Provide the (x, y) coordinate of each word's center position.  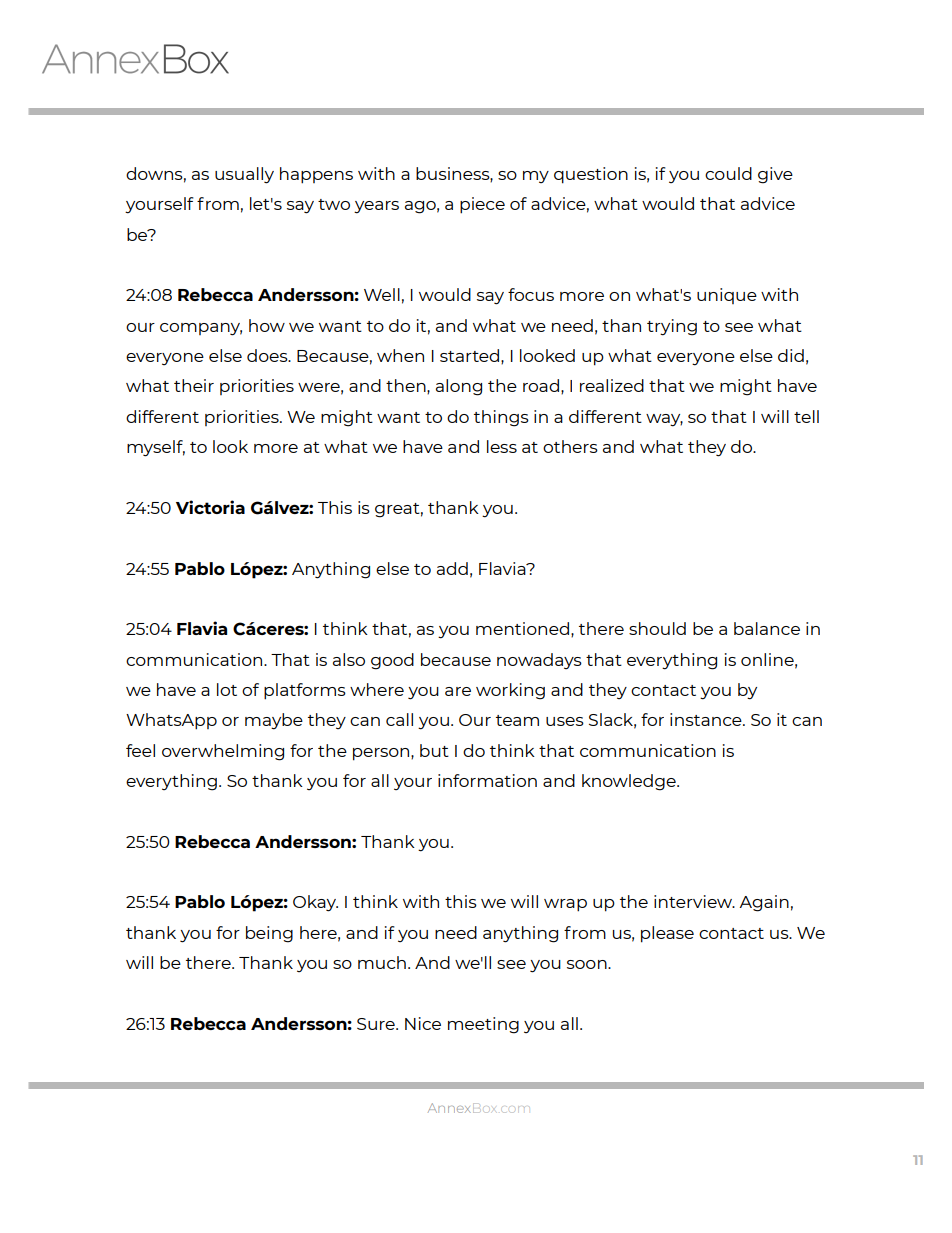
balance (767, 628)
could (728, 173)
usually (244, 175)
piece (482, 205)
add (452, 568)
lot (227, 689)
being (269, 934)
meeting (483, 1025)
